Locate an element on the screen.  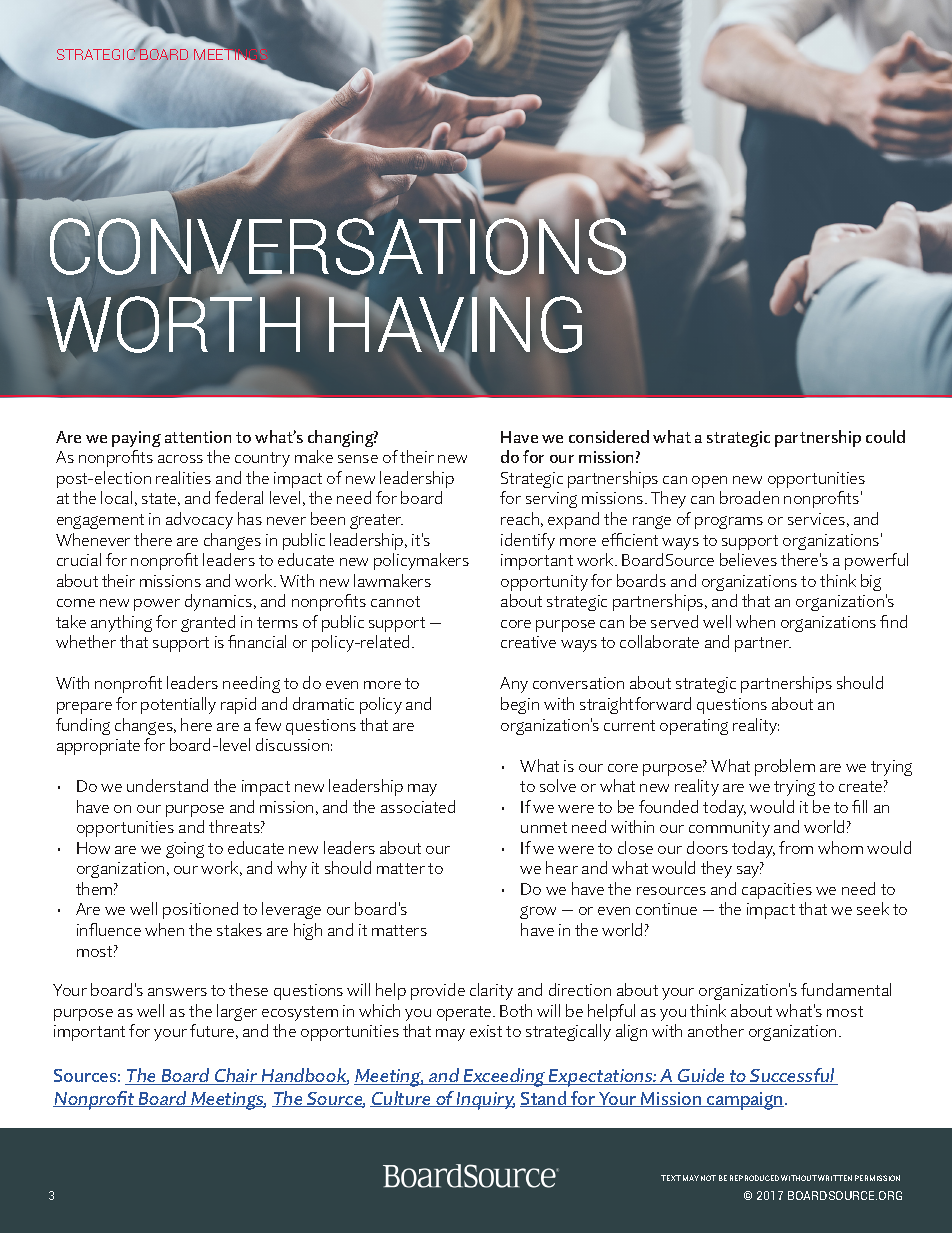
identify is located at coordinates (528, 541).
